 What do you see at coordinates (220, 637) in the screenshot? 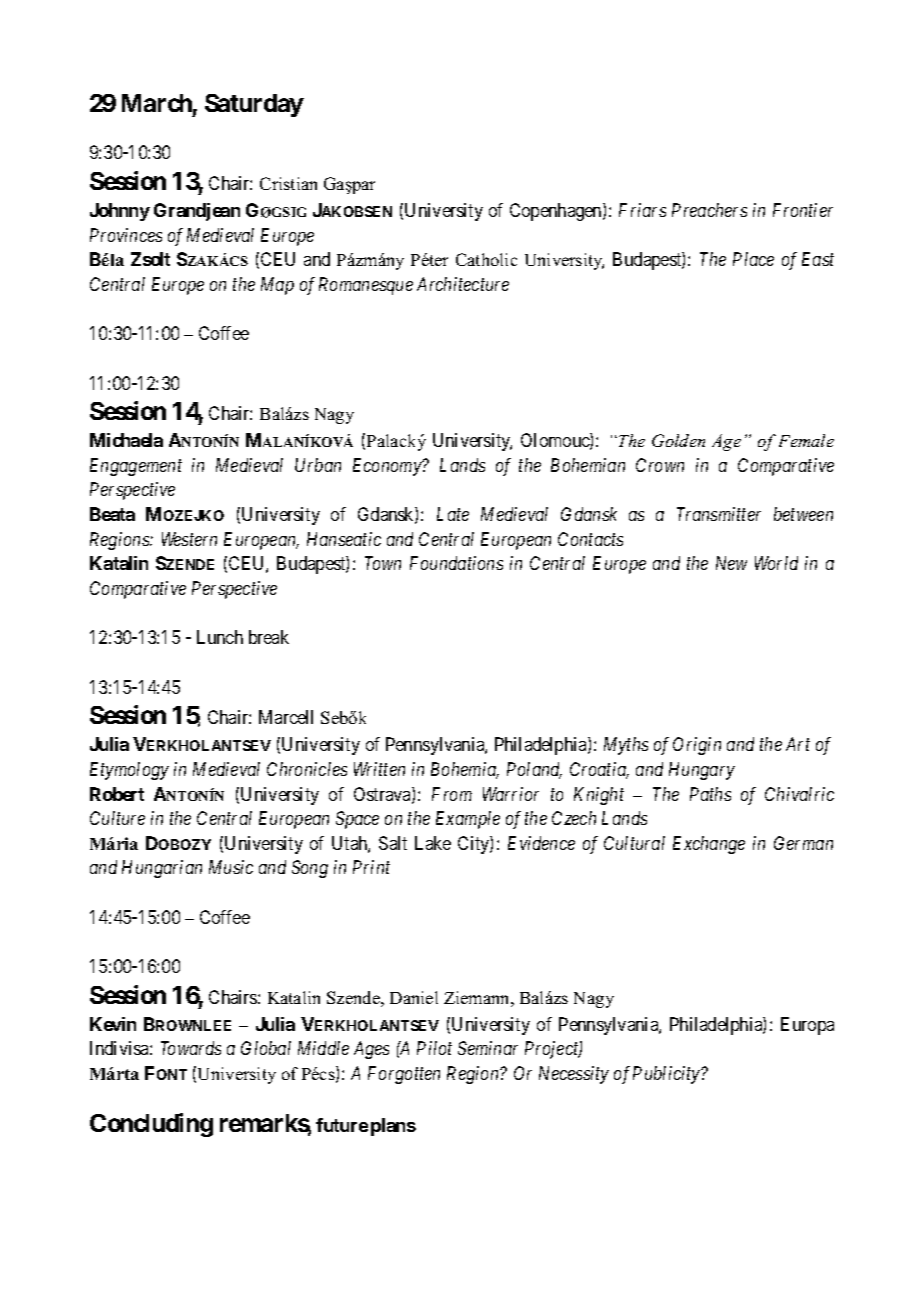
I see `Lunch` at bounding box center [220, 637].
